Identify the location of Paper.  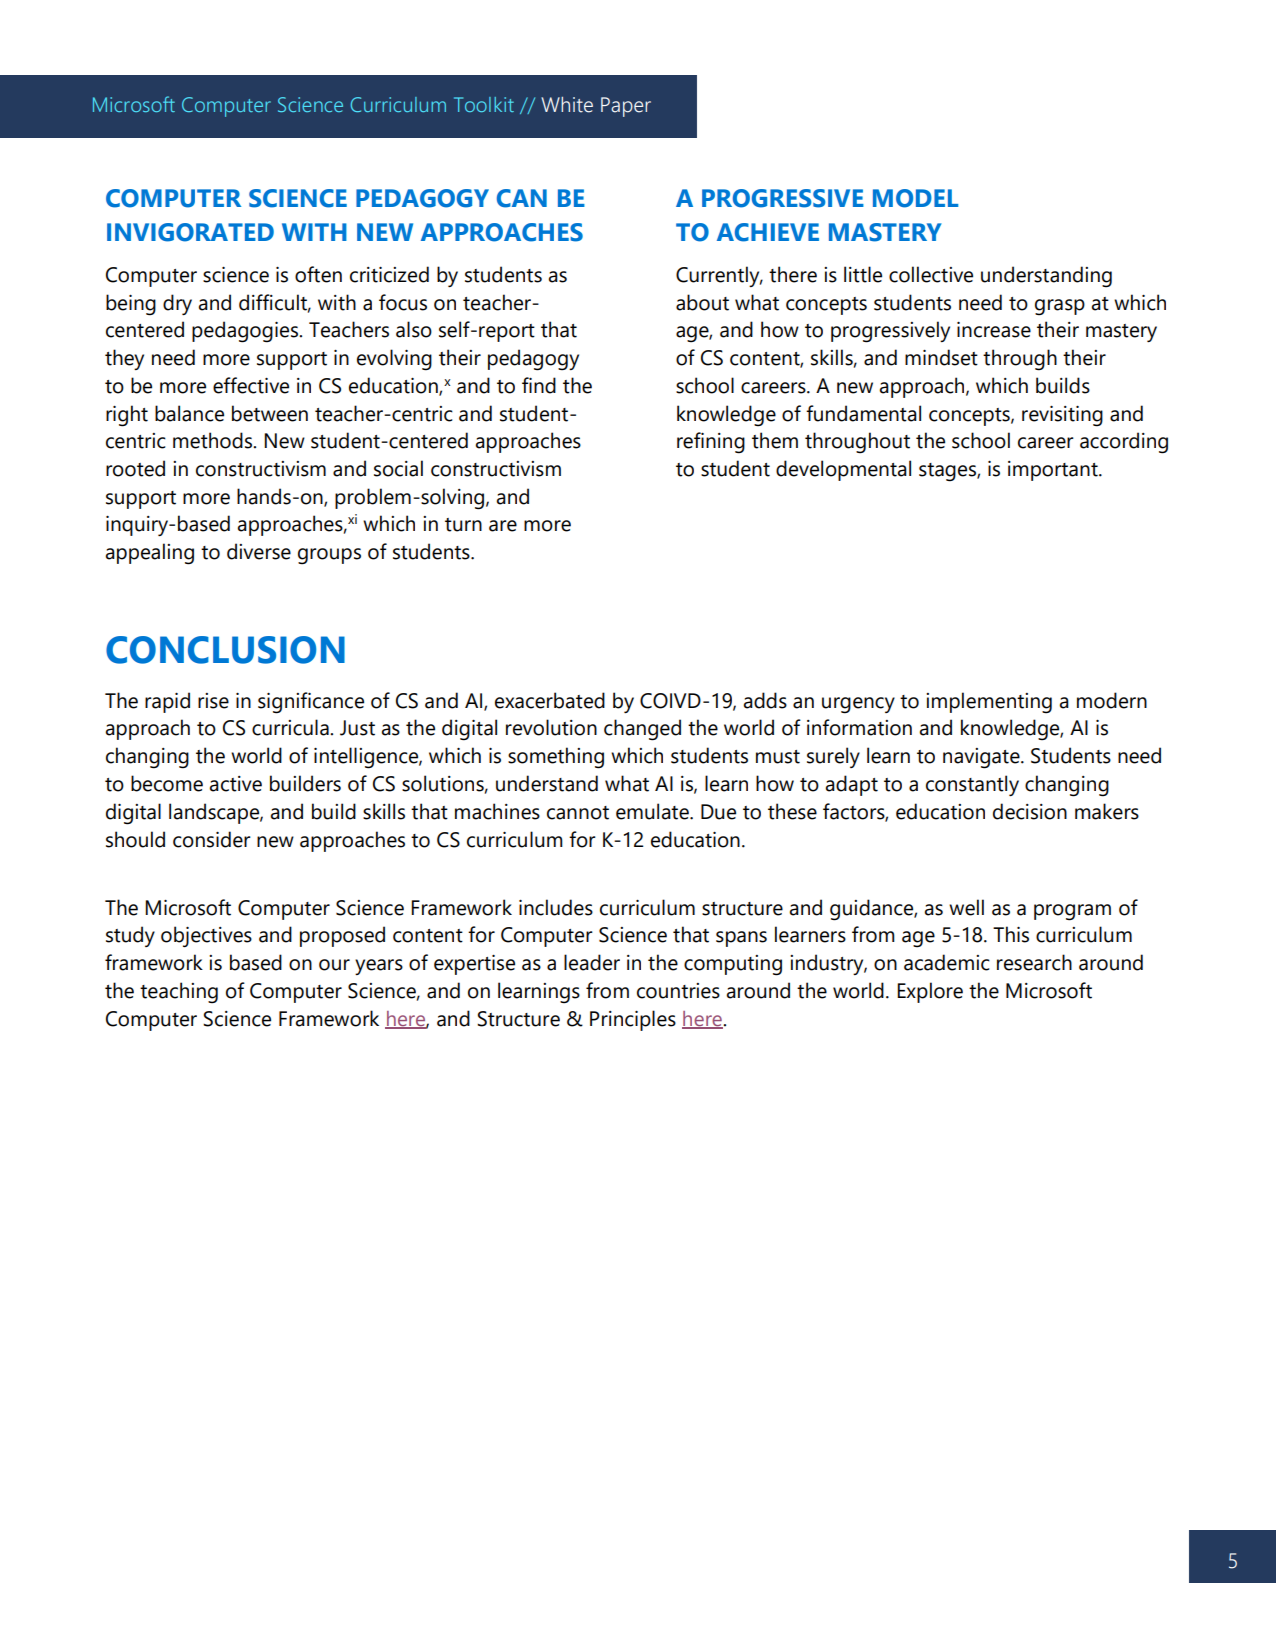
(626, 107).
